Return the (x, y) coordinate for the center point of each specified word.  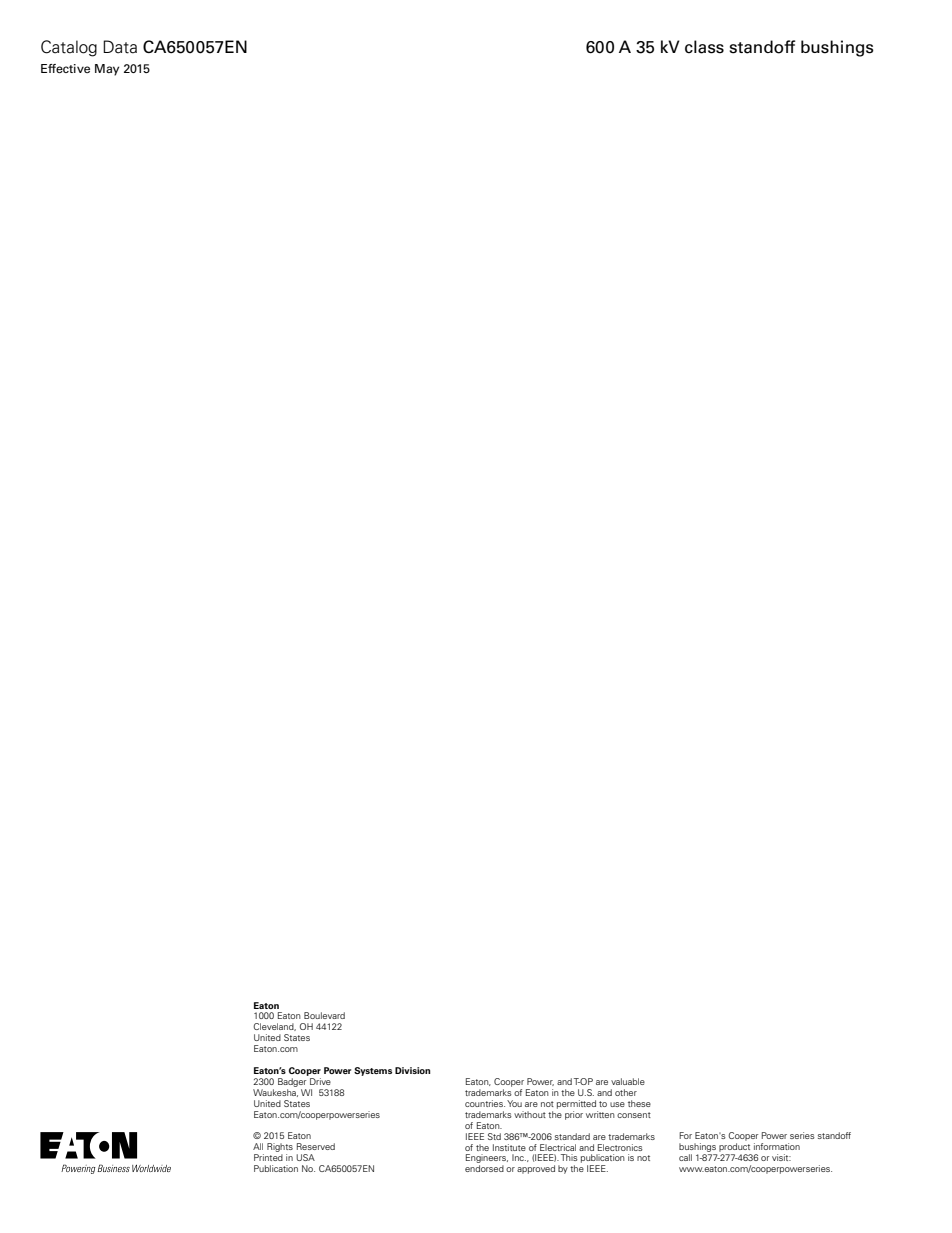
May (107, 70)
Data (120, 47)
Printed (268, 1157)
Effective (65, 68)
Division (412, 1070)
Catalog (69, 48)
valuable (628, 1081)
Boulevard (324, 1015)
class (704, 47)
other (626, 1092)
